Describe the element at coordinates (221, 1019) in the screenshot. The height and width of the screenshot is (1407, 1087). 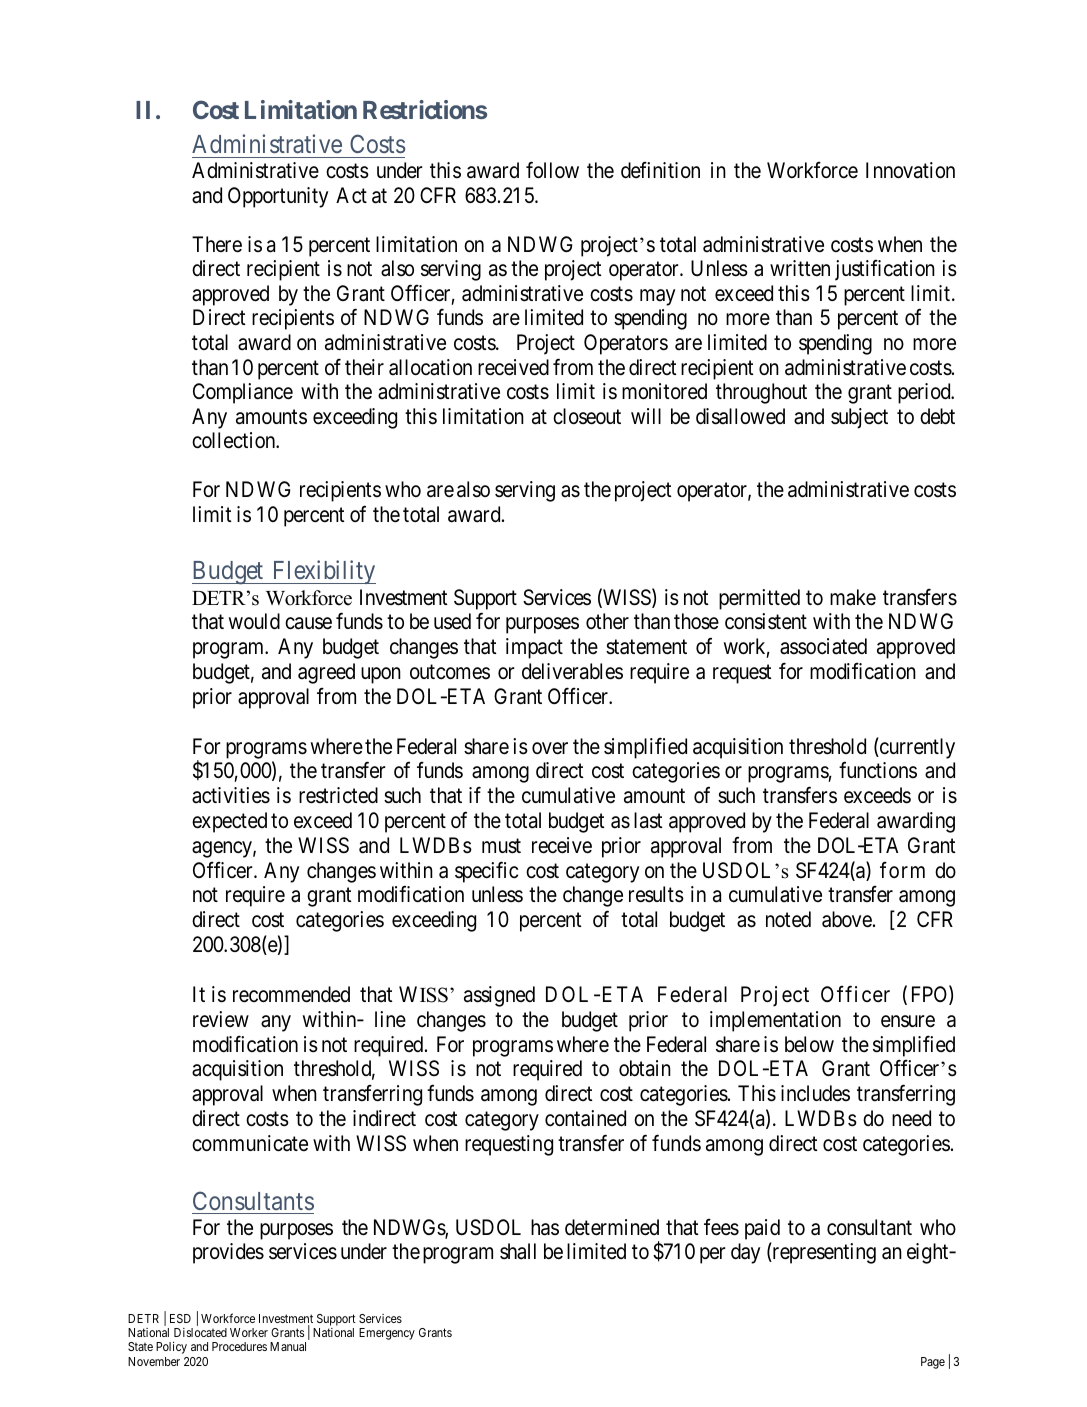
I see `review` at that location.
